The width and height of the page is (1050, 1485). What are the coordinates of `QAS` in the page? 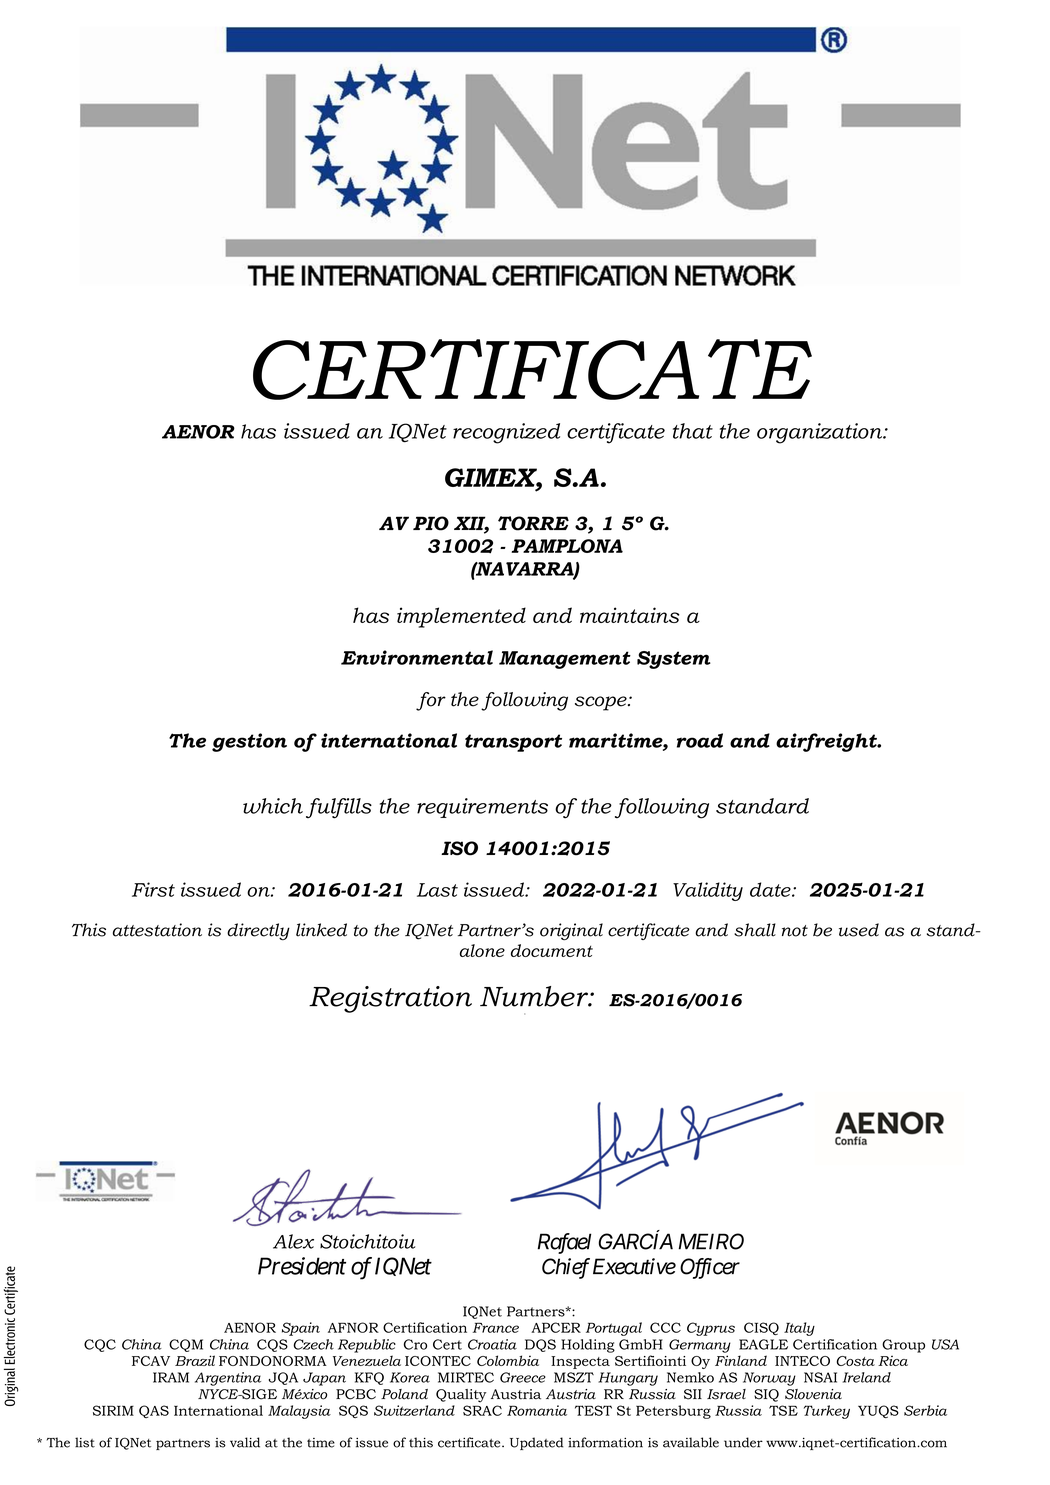 It's located at (154, 1411).
